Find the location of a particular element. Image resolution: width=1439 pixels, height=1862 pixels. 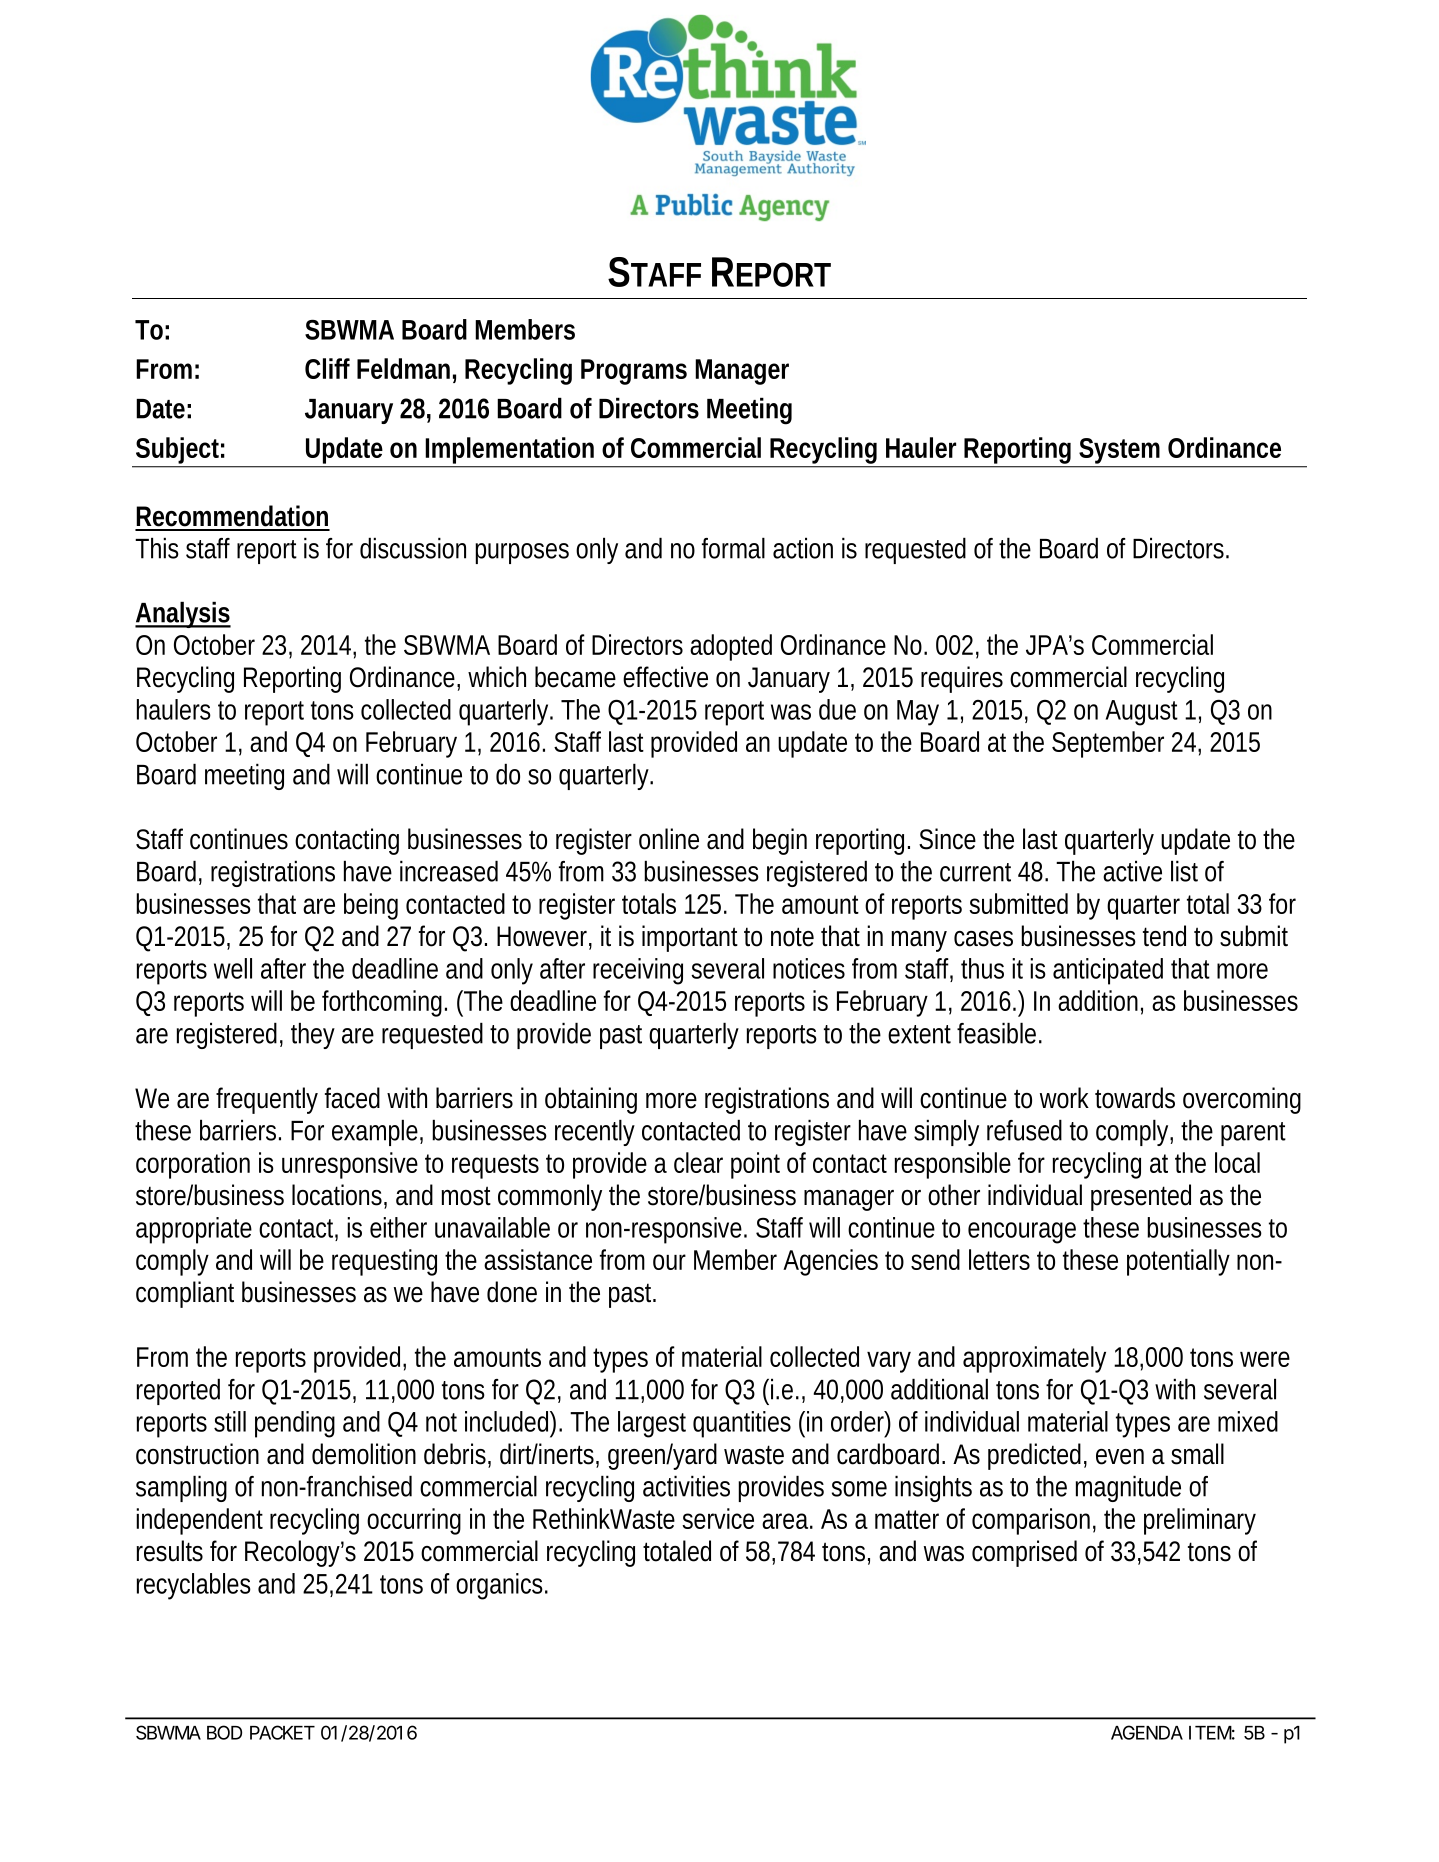

Subject is located at coordinates (177, 452).
